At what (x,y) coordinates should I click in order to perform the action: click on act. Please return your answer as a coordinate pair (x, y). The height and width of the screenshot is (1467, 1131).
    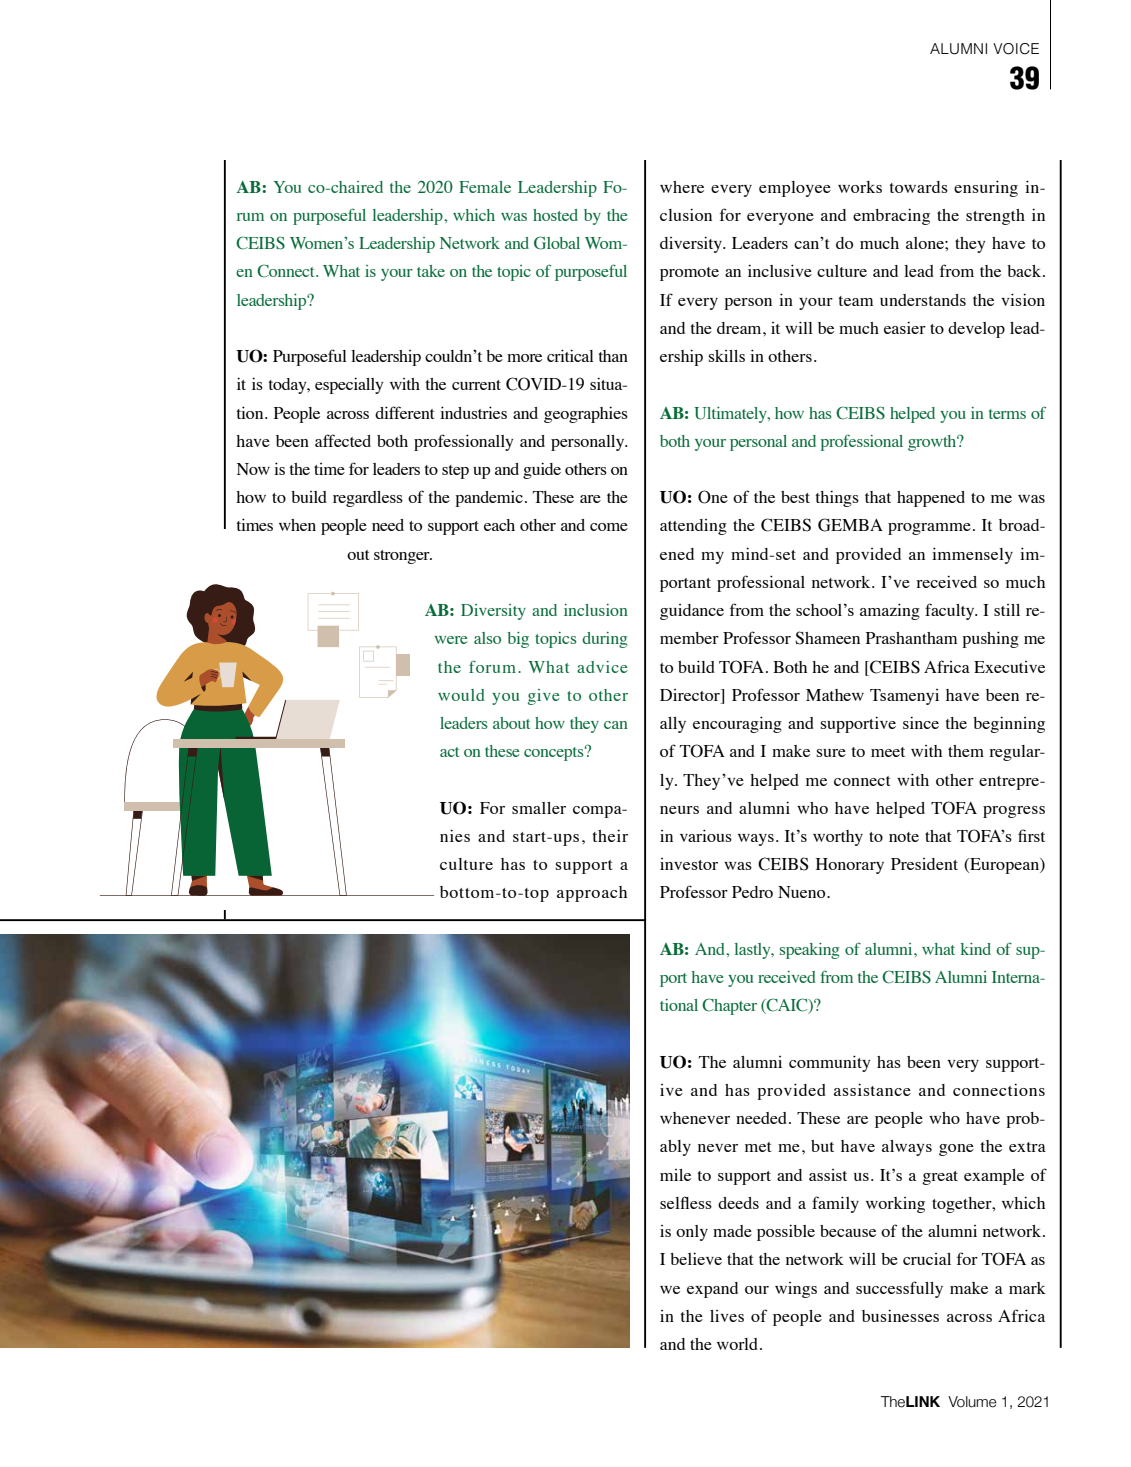
    Looking at the image, I should click on (449, 752).
